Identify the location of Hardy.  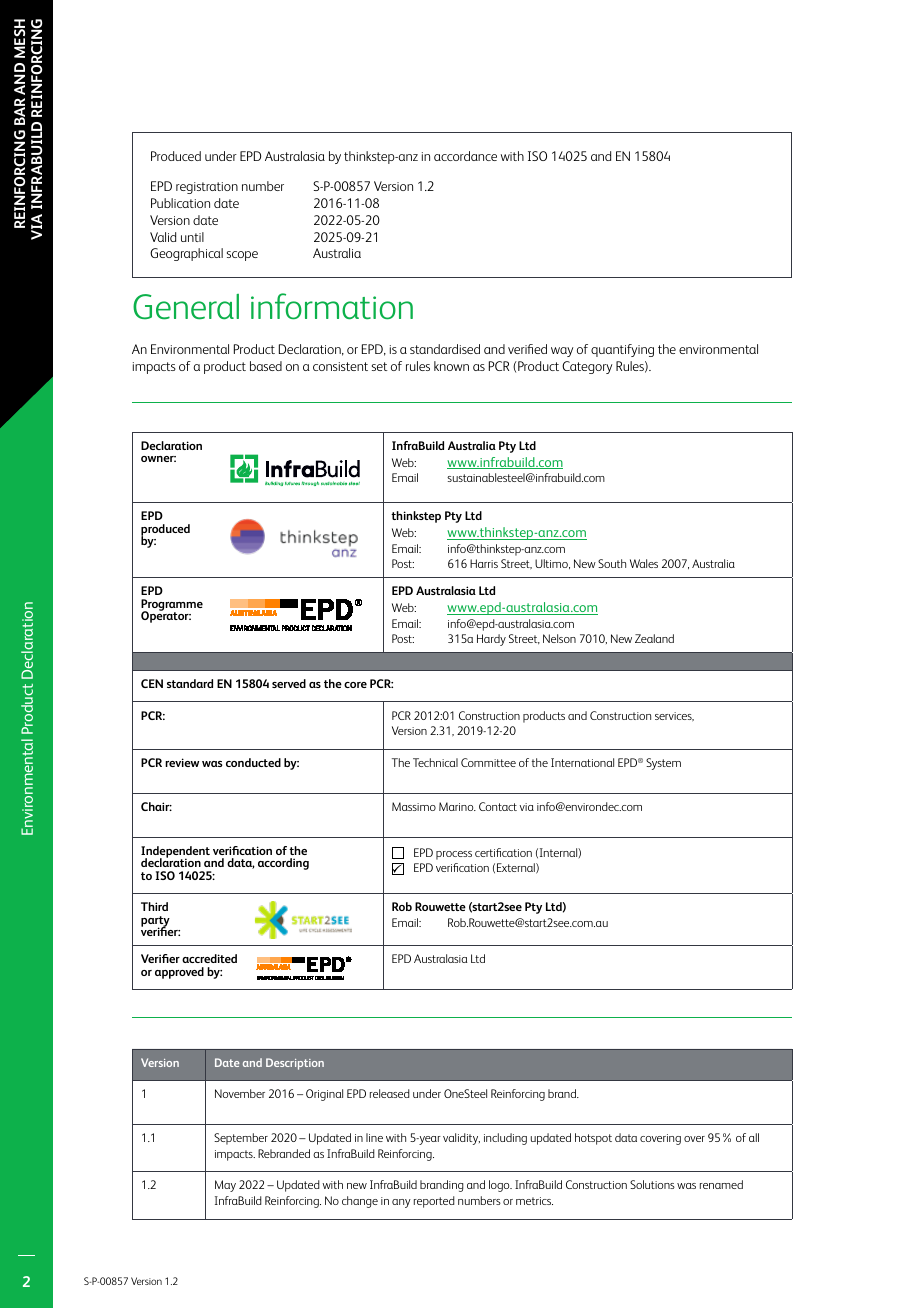
(491, 640).
